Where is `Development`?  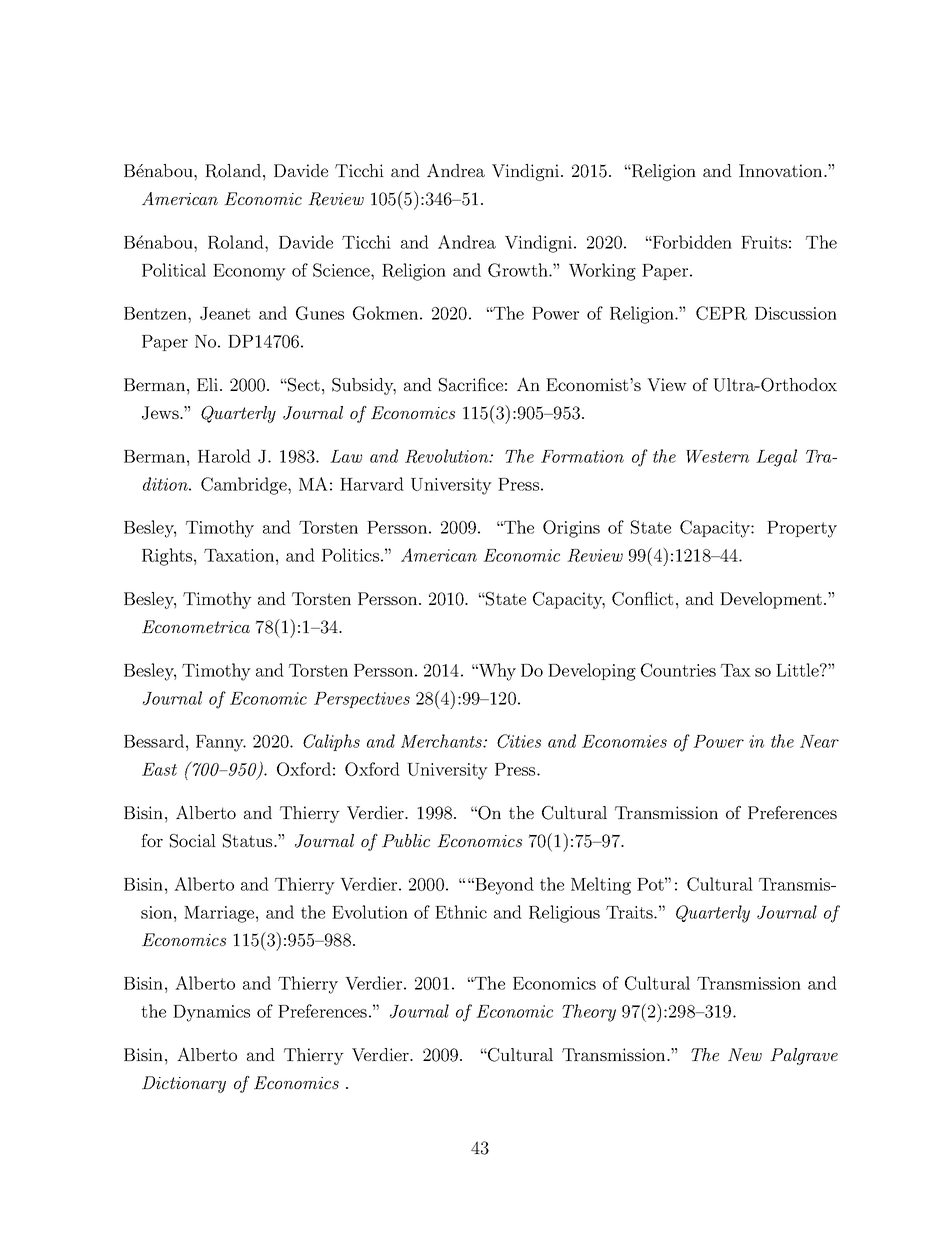
Development is located at coordinates (771, 600).
